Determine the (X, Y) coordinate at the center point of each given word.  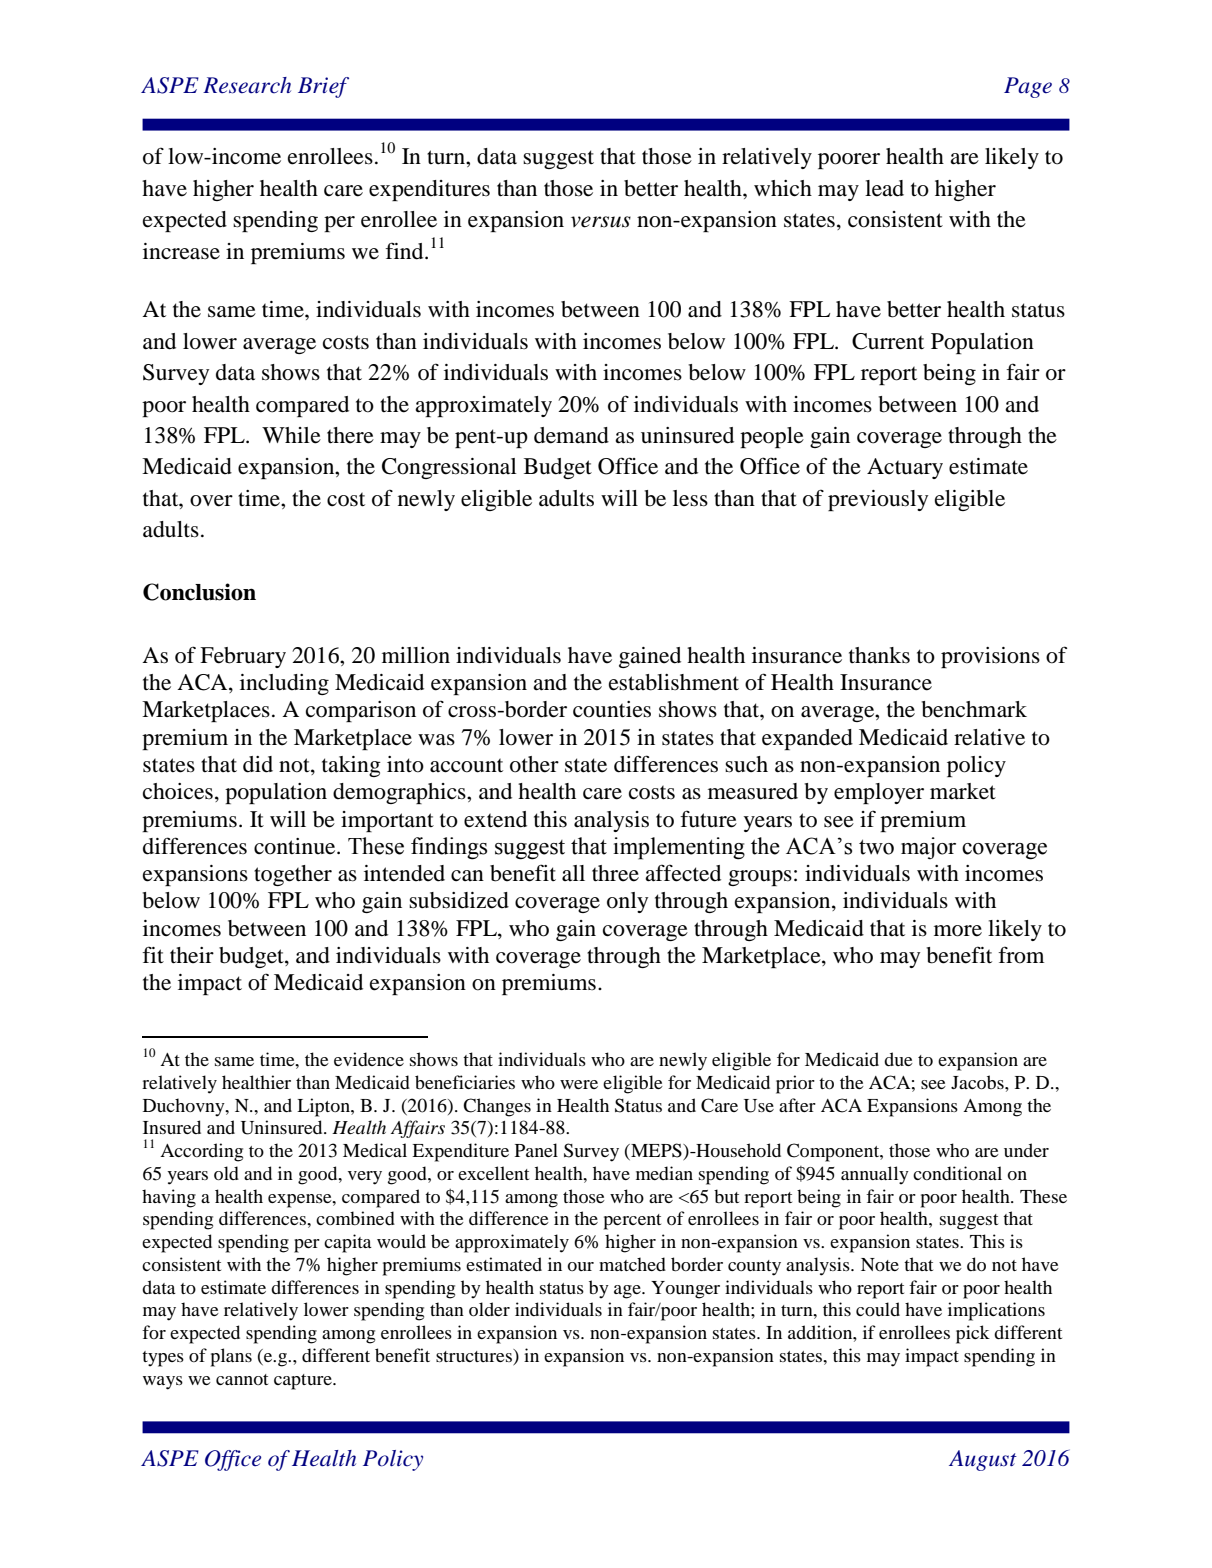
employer (879, 793)
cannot (242, 1379)
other (534, 764)
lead (884, 188)
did (258, 764)
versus (601, 222)
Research (247, 85)
